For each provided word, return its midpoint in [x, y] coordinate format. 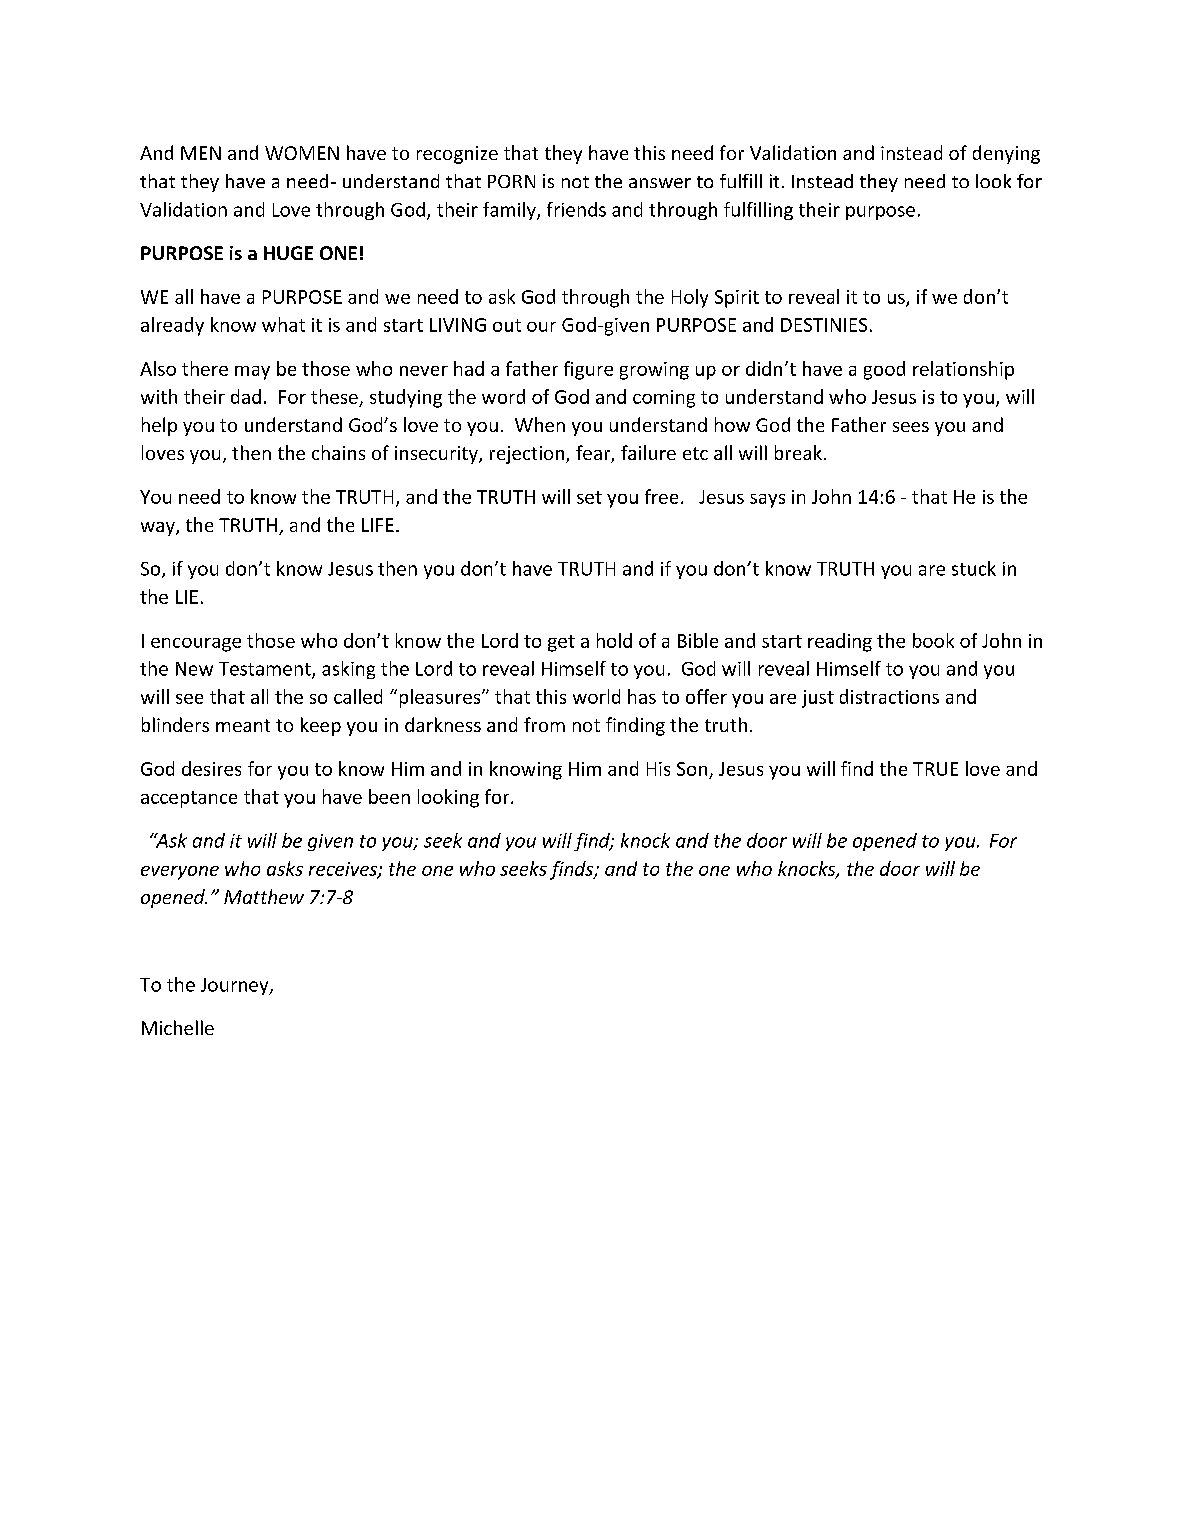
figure [588, 370]
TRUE [935, 769]
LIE [187, 597]
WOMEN [302, 153]
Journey [236, 986]
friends [576, 209]
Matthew [264, 896]
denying [1006, 154]
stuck [974, 568]
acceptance [189, 799]
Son [692, 769]
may [252, 373]
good [884, 370]
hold [614, 640]
